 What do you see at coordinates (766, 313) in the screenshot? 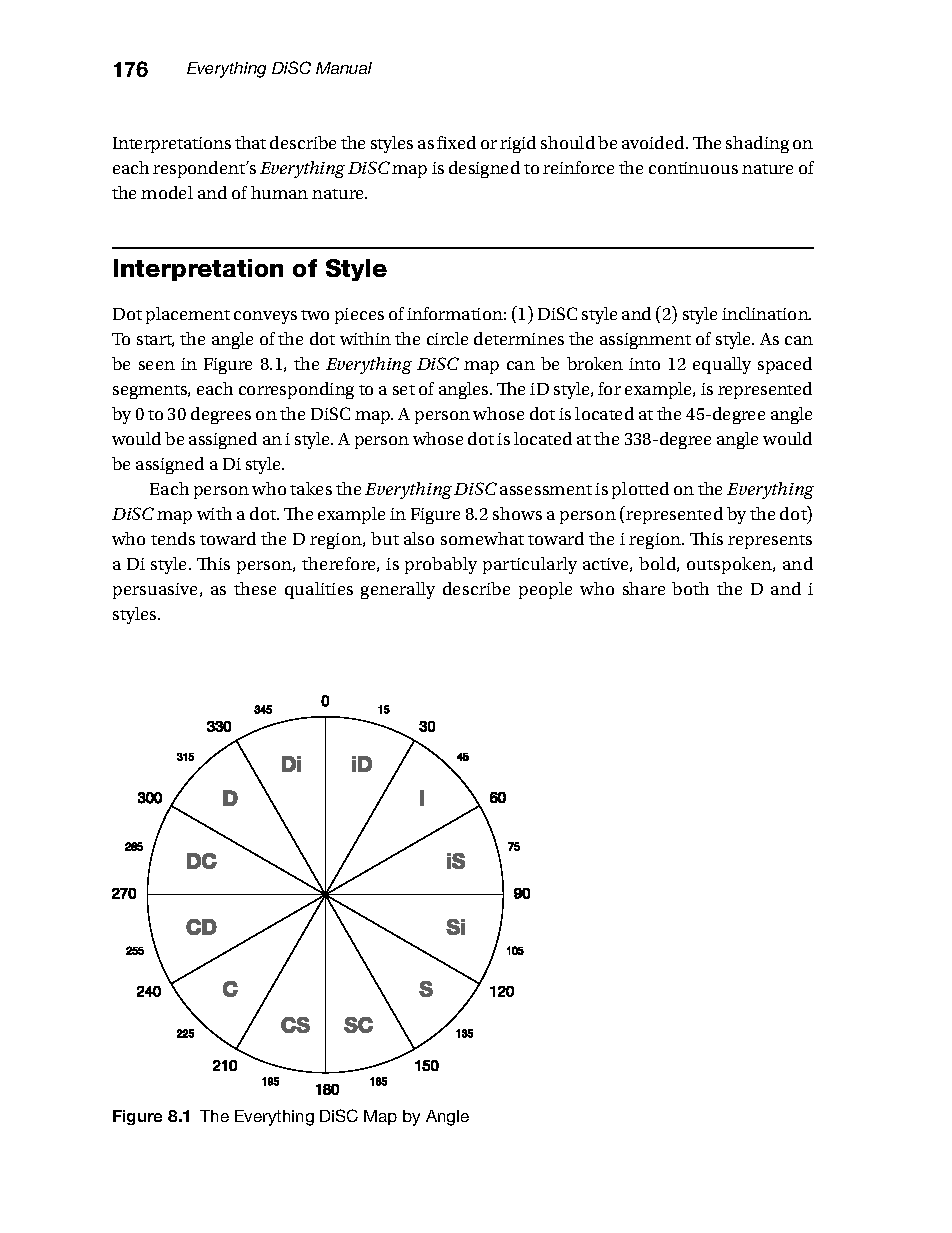
I see `inclination` at bounding box center [766, 313].
